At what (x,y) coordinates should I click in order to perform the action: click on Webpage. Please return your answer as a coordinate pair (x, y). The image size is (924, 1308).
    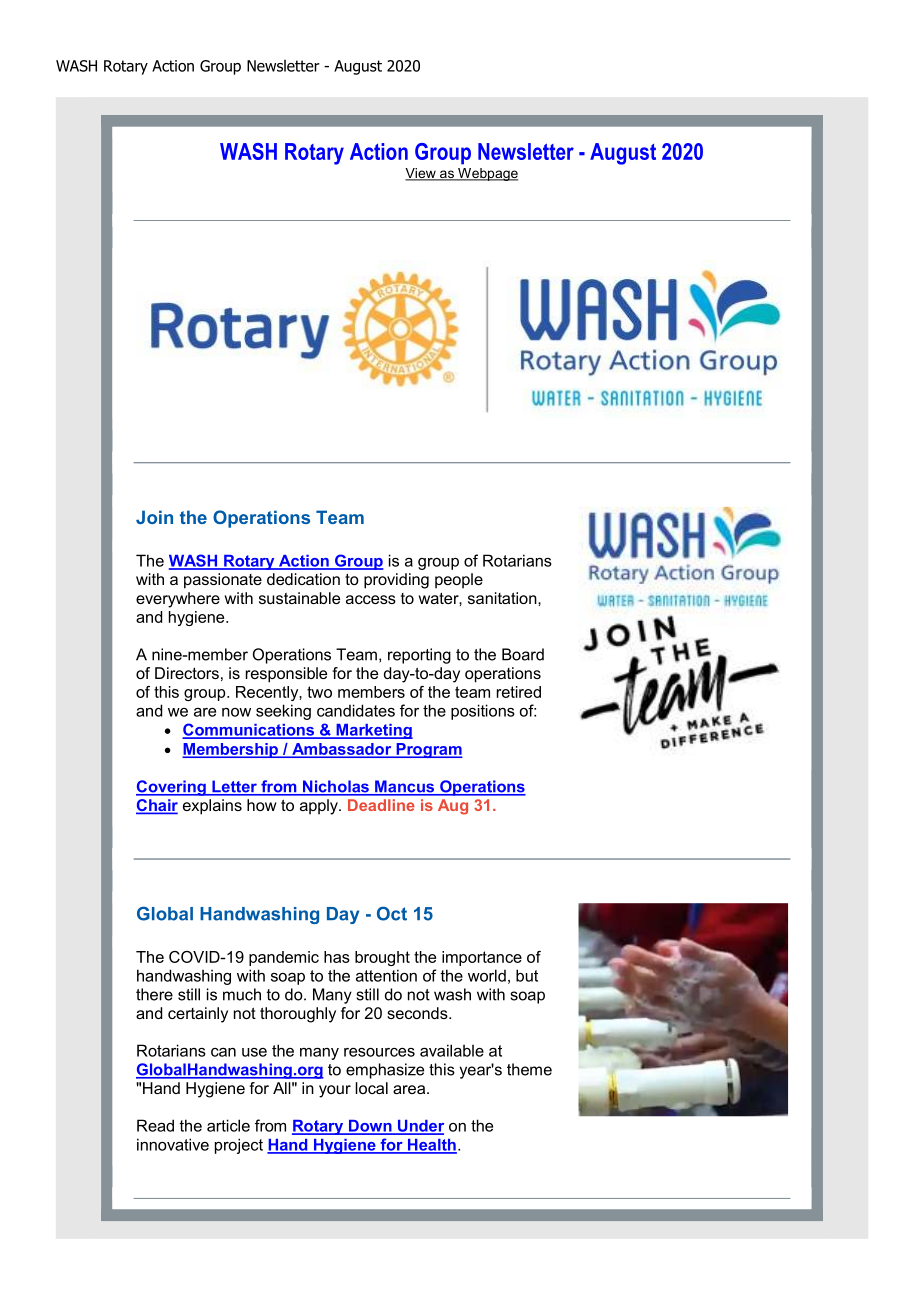
    Looking at the image, I should click on (487, 174).
